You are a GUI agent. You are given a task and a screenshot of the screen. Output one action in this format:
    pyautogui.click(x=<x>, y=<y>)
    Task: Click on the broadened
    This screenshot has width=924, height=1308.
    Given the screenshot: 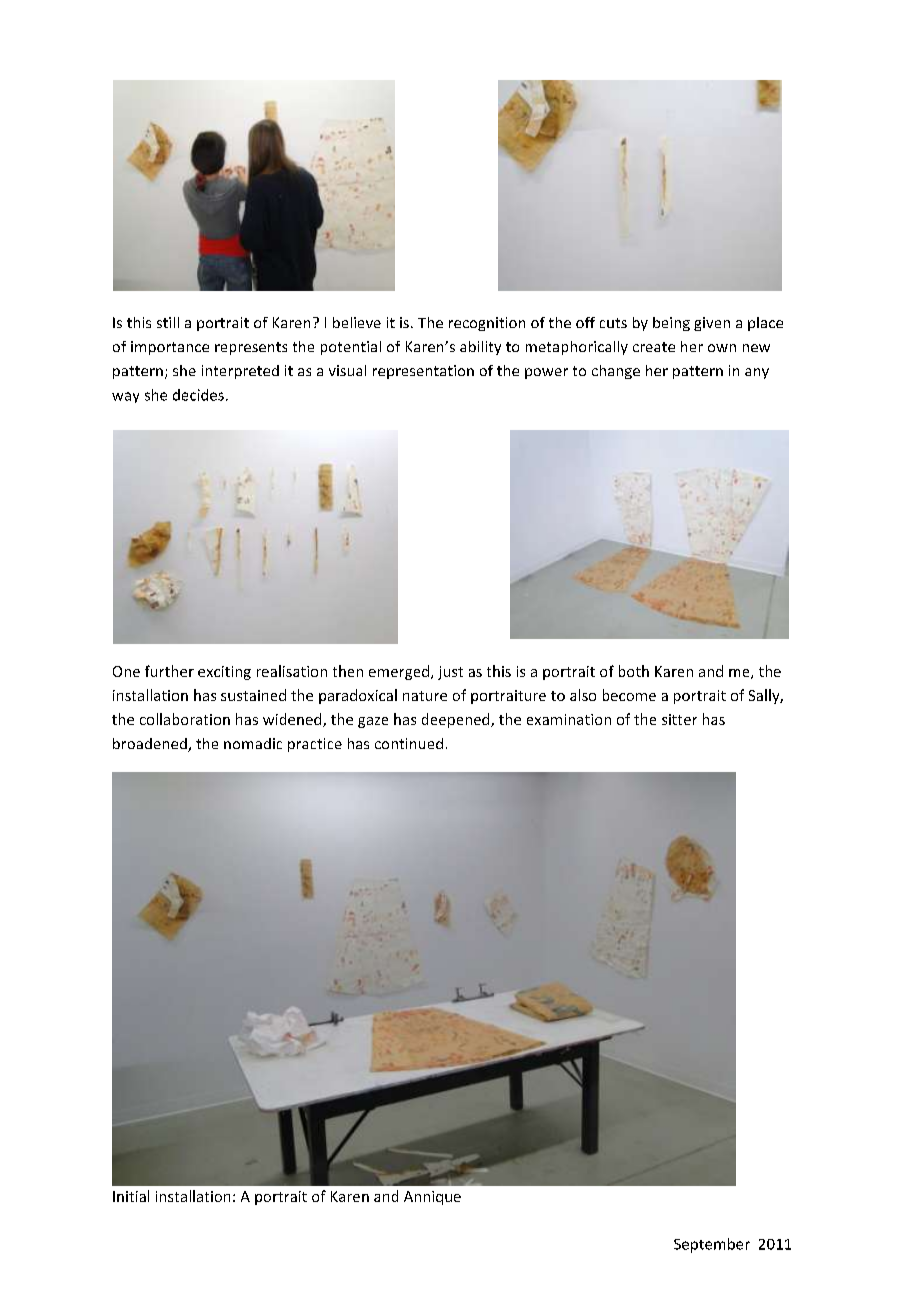 What is the action you would take?
    pyautogui.click(x=151, y=745)
